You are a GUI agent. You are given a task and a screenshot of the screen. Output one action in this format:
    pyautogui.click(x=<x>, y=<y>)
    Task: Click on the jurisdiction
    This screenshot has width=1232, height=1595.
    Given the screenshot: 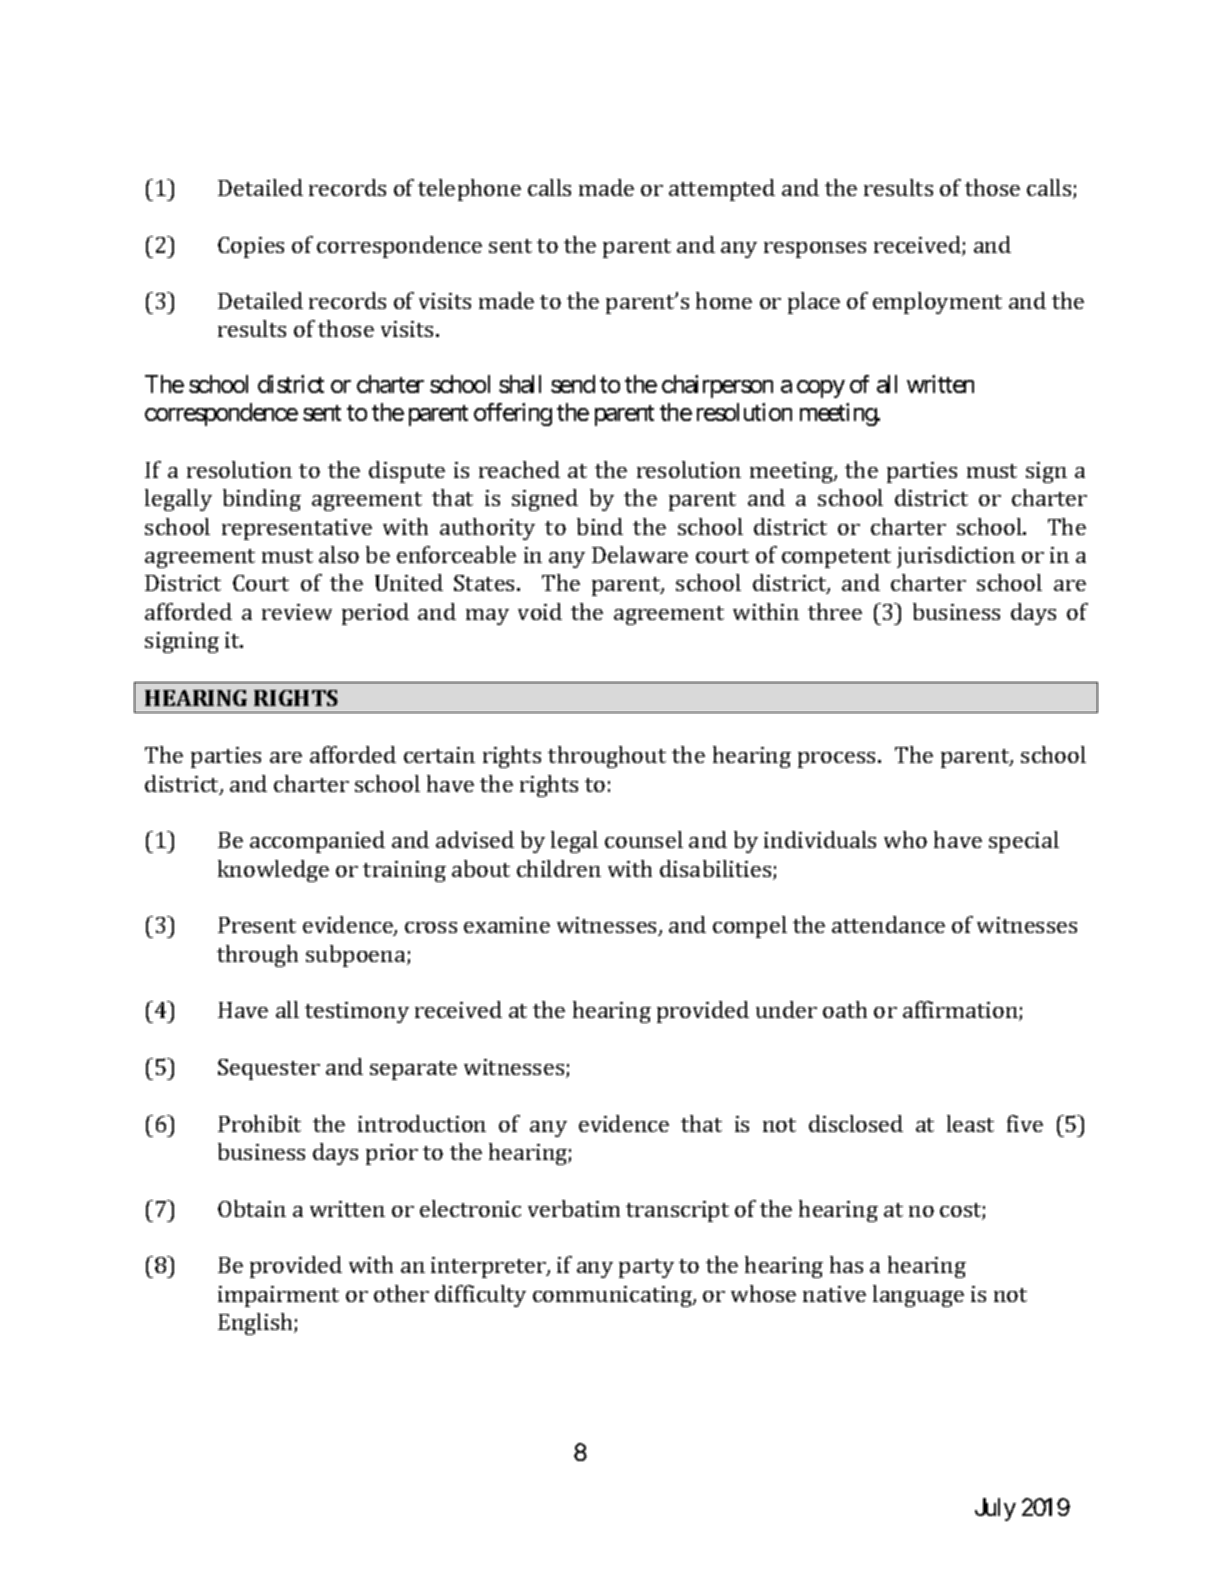 What is the action you would take?
    pyautogui.click(x=956, y=557)
